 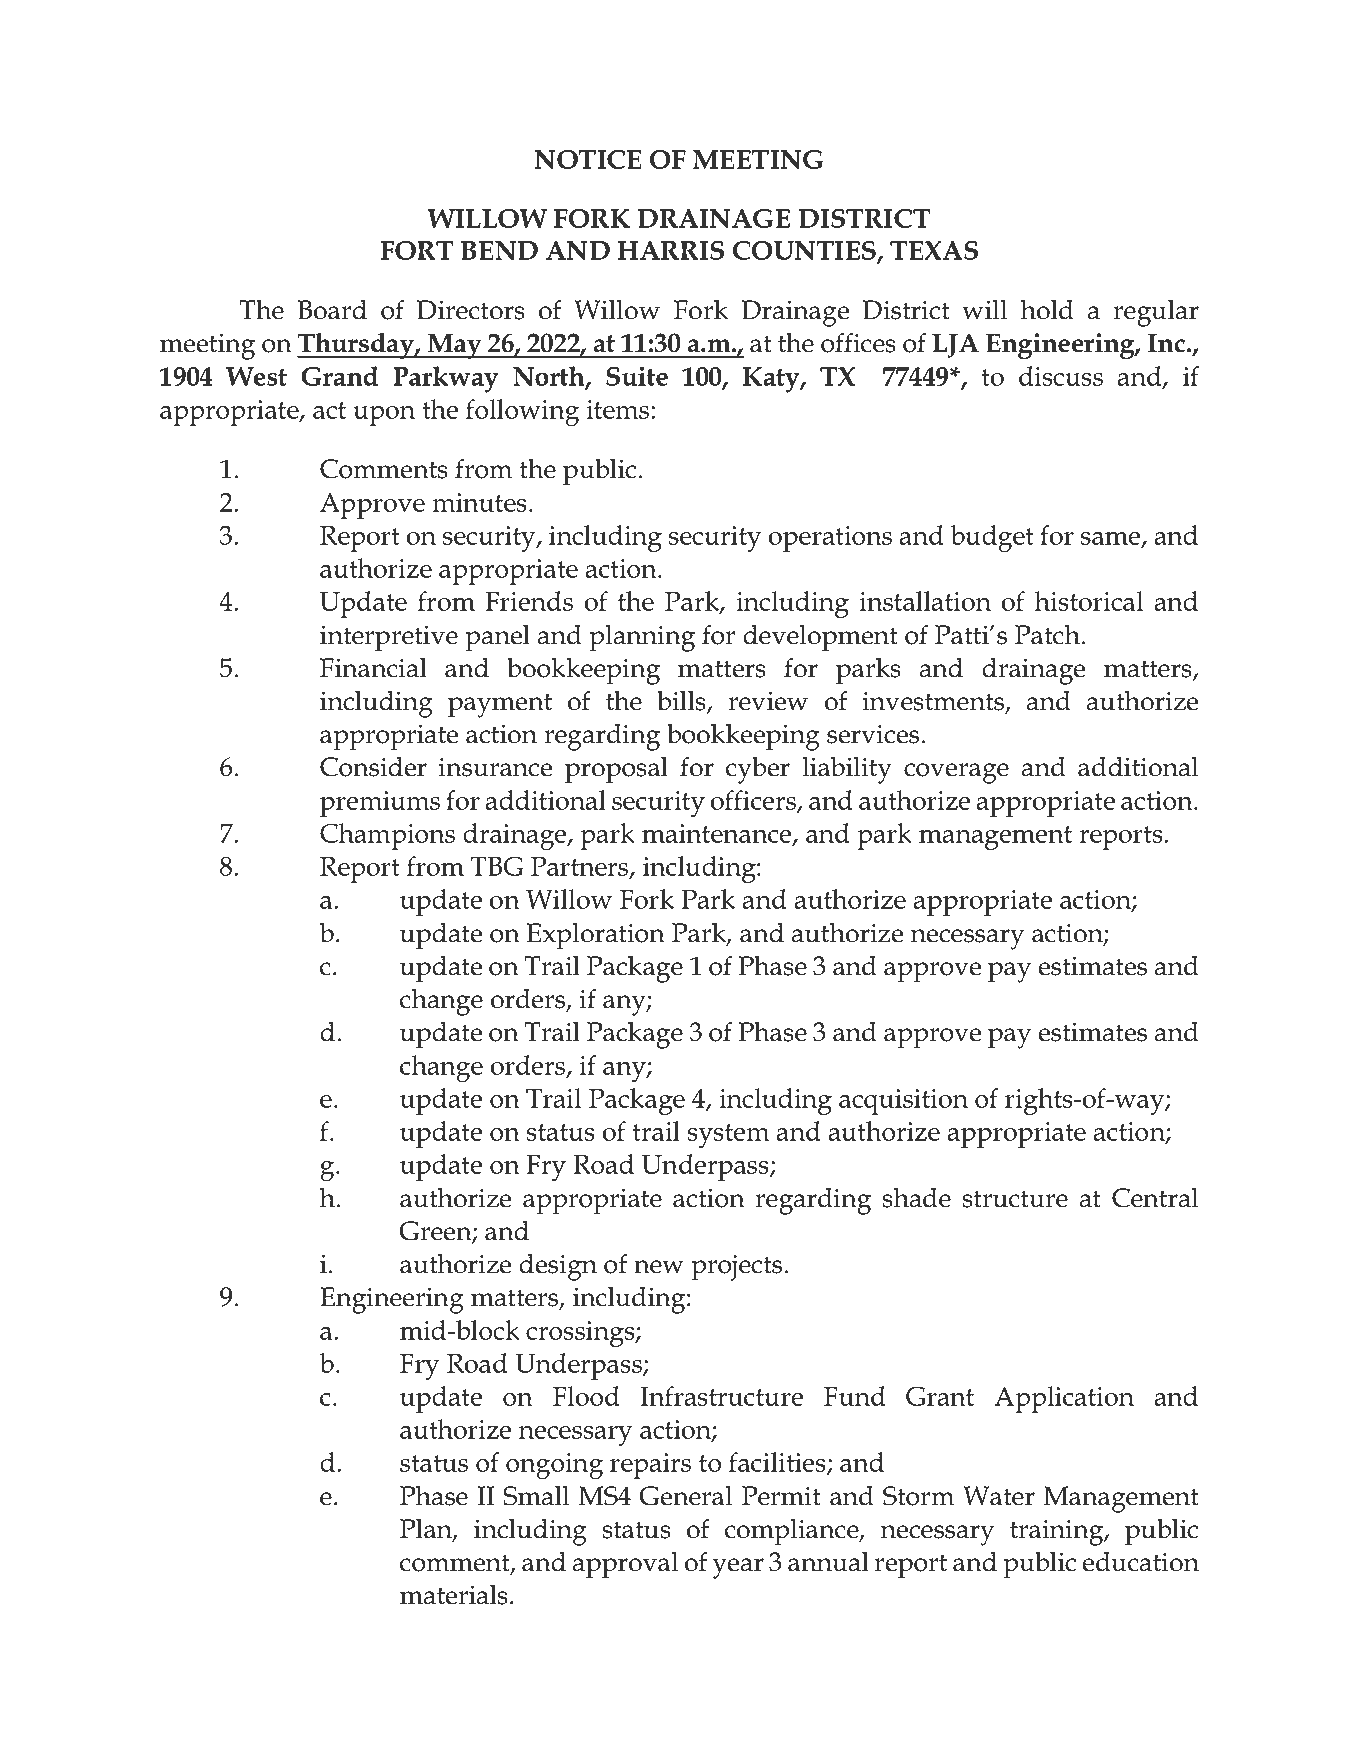 I want to click on upon, so click(x=384, y=416).
